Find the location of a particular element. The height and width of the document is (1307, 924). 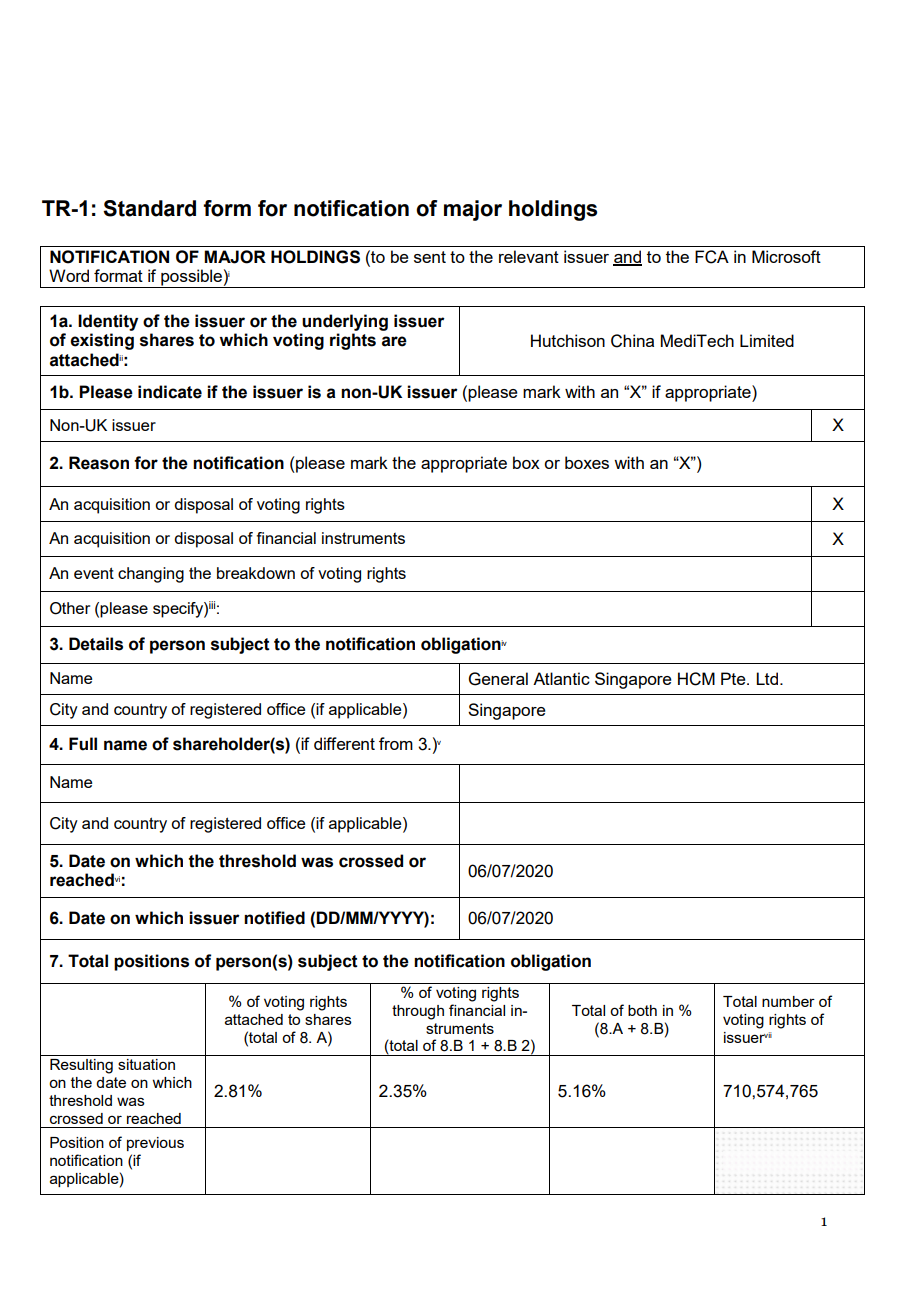

both is located at coordinates (642, 1010).
